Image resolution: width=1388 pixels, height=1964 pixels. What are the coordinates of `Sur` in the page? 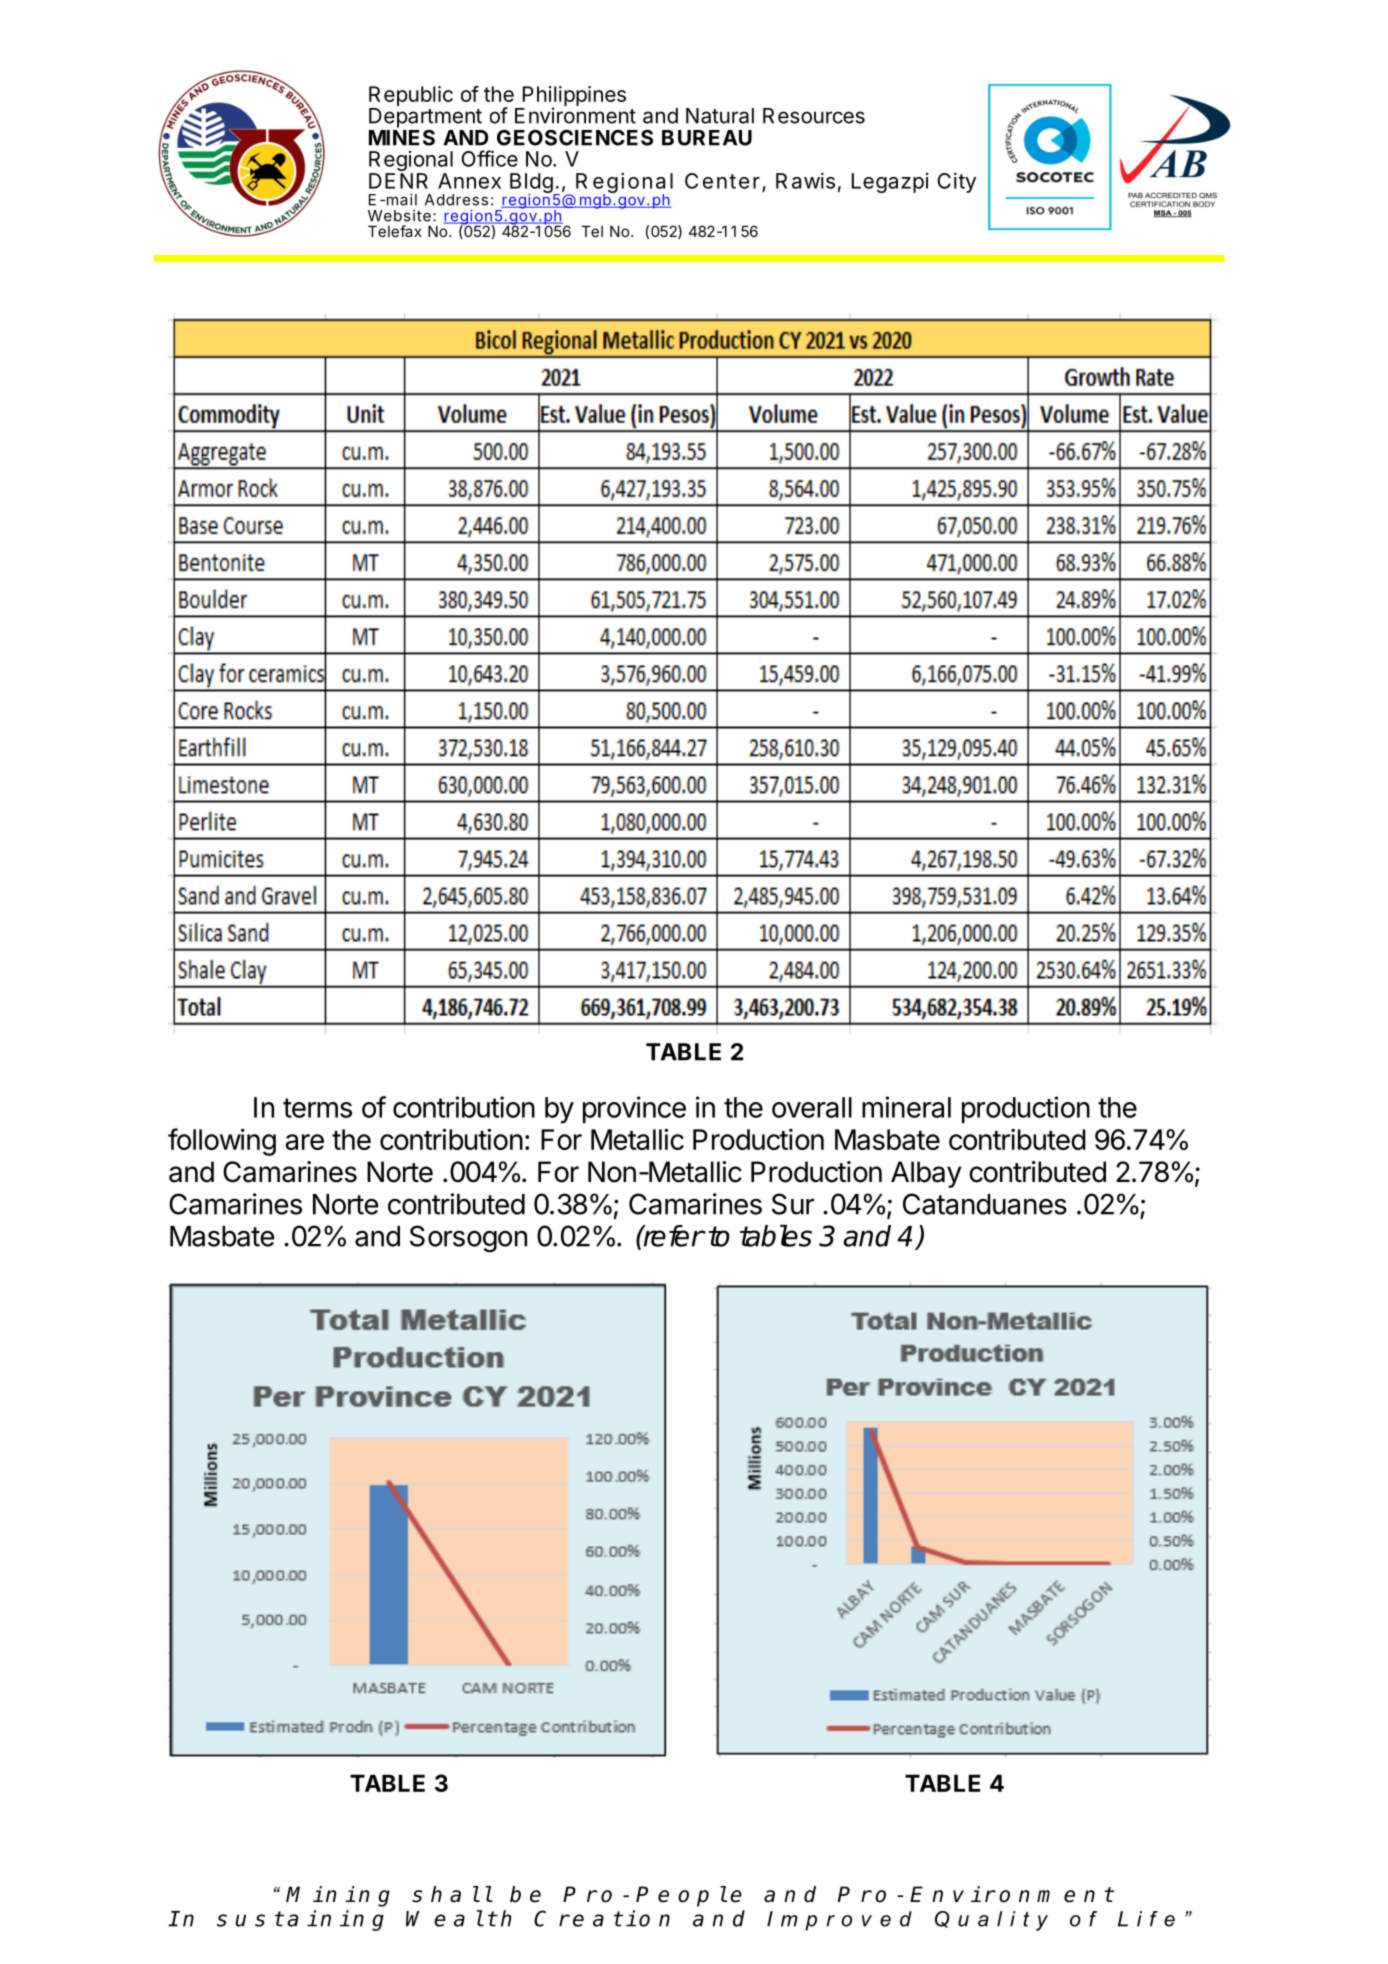 It's located at (793, 1204).
